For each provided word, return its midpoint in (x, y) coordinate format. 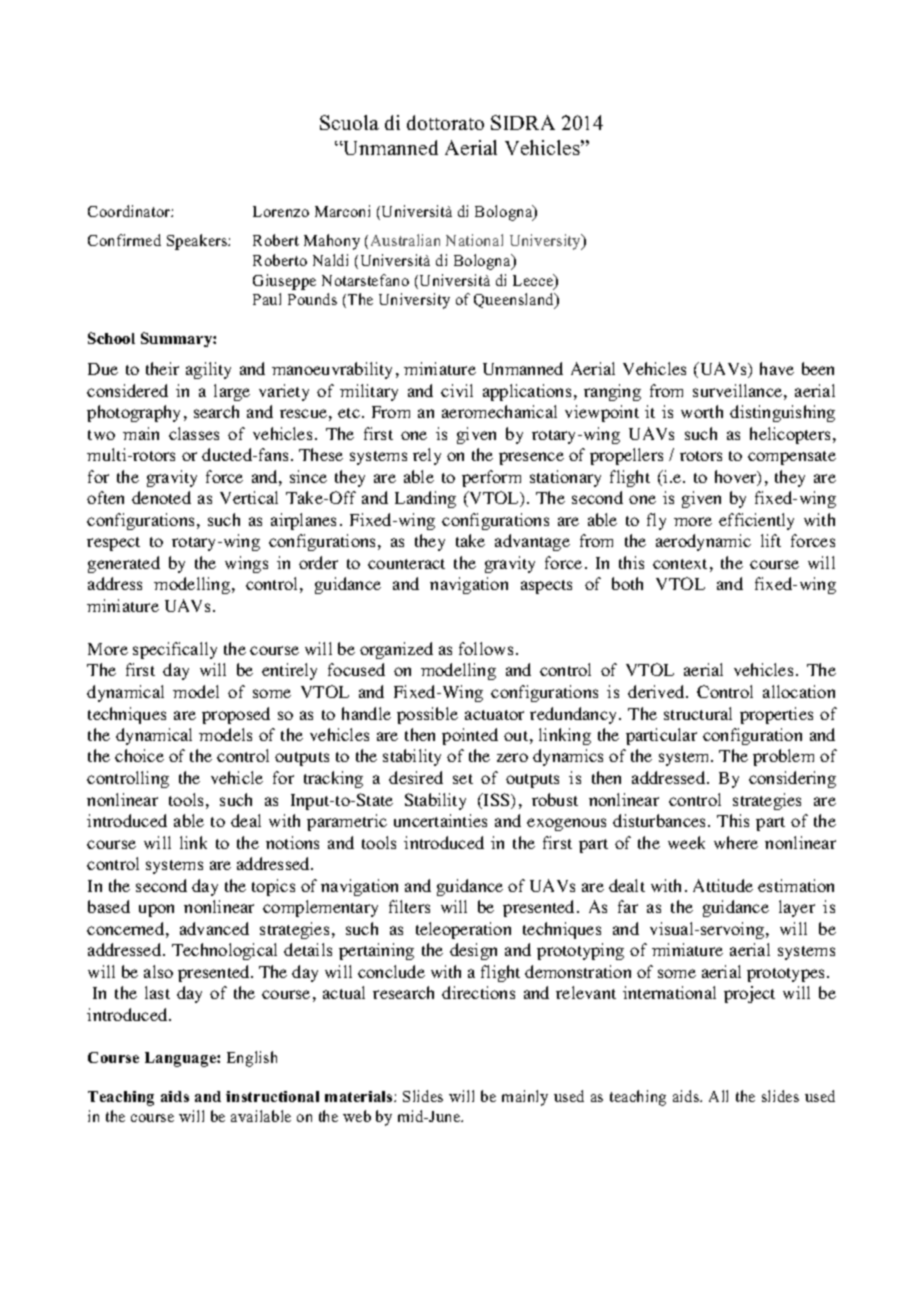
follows (486, 648)
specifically (175, 650)
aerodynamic (703, 542)
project (749, 994)
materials (360, 1096)
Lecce (534, 281)
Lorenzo (281, 211)
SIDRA (523, 122)
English (252, 1059)
